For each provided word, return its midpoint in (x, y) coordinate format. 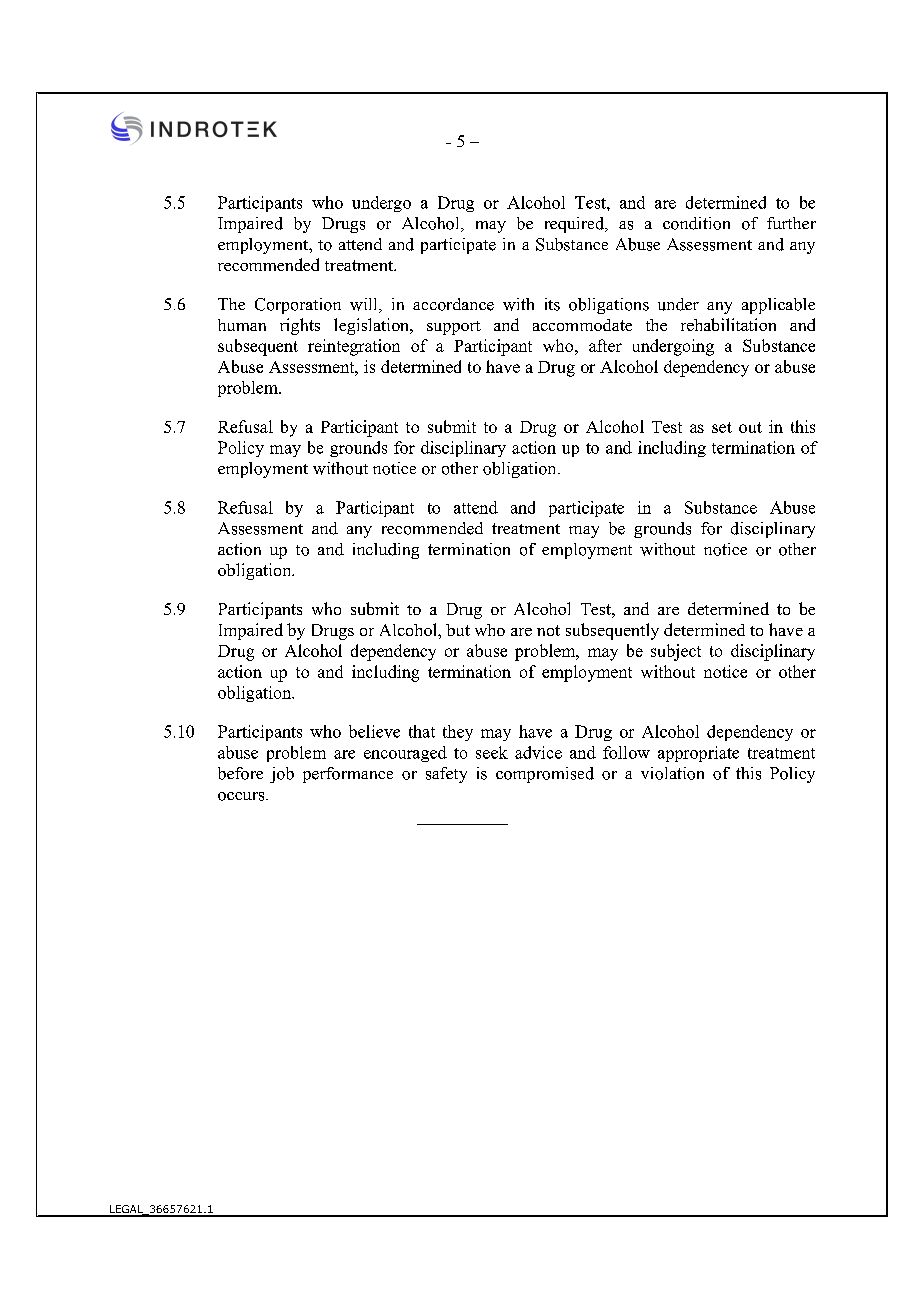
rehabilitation (728, 324)
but (458, 630)
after (605, 345)
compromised (545, 775)
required (576, 225)
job (282, 775)
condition (696, 223)
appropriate (698, 754)
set (722, 427)
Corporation (298, 306)
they (458, 733)
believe (374, 731)
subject (676, 652)
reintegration (354, 347)
